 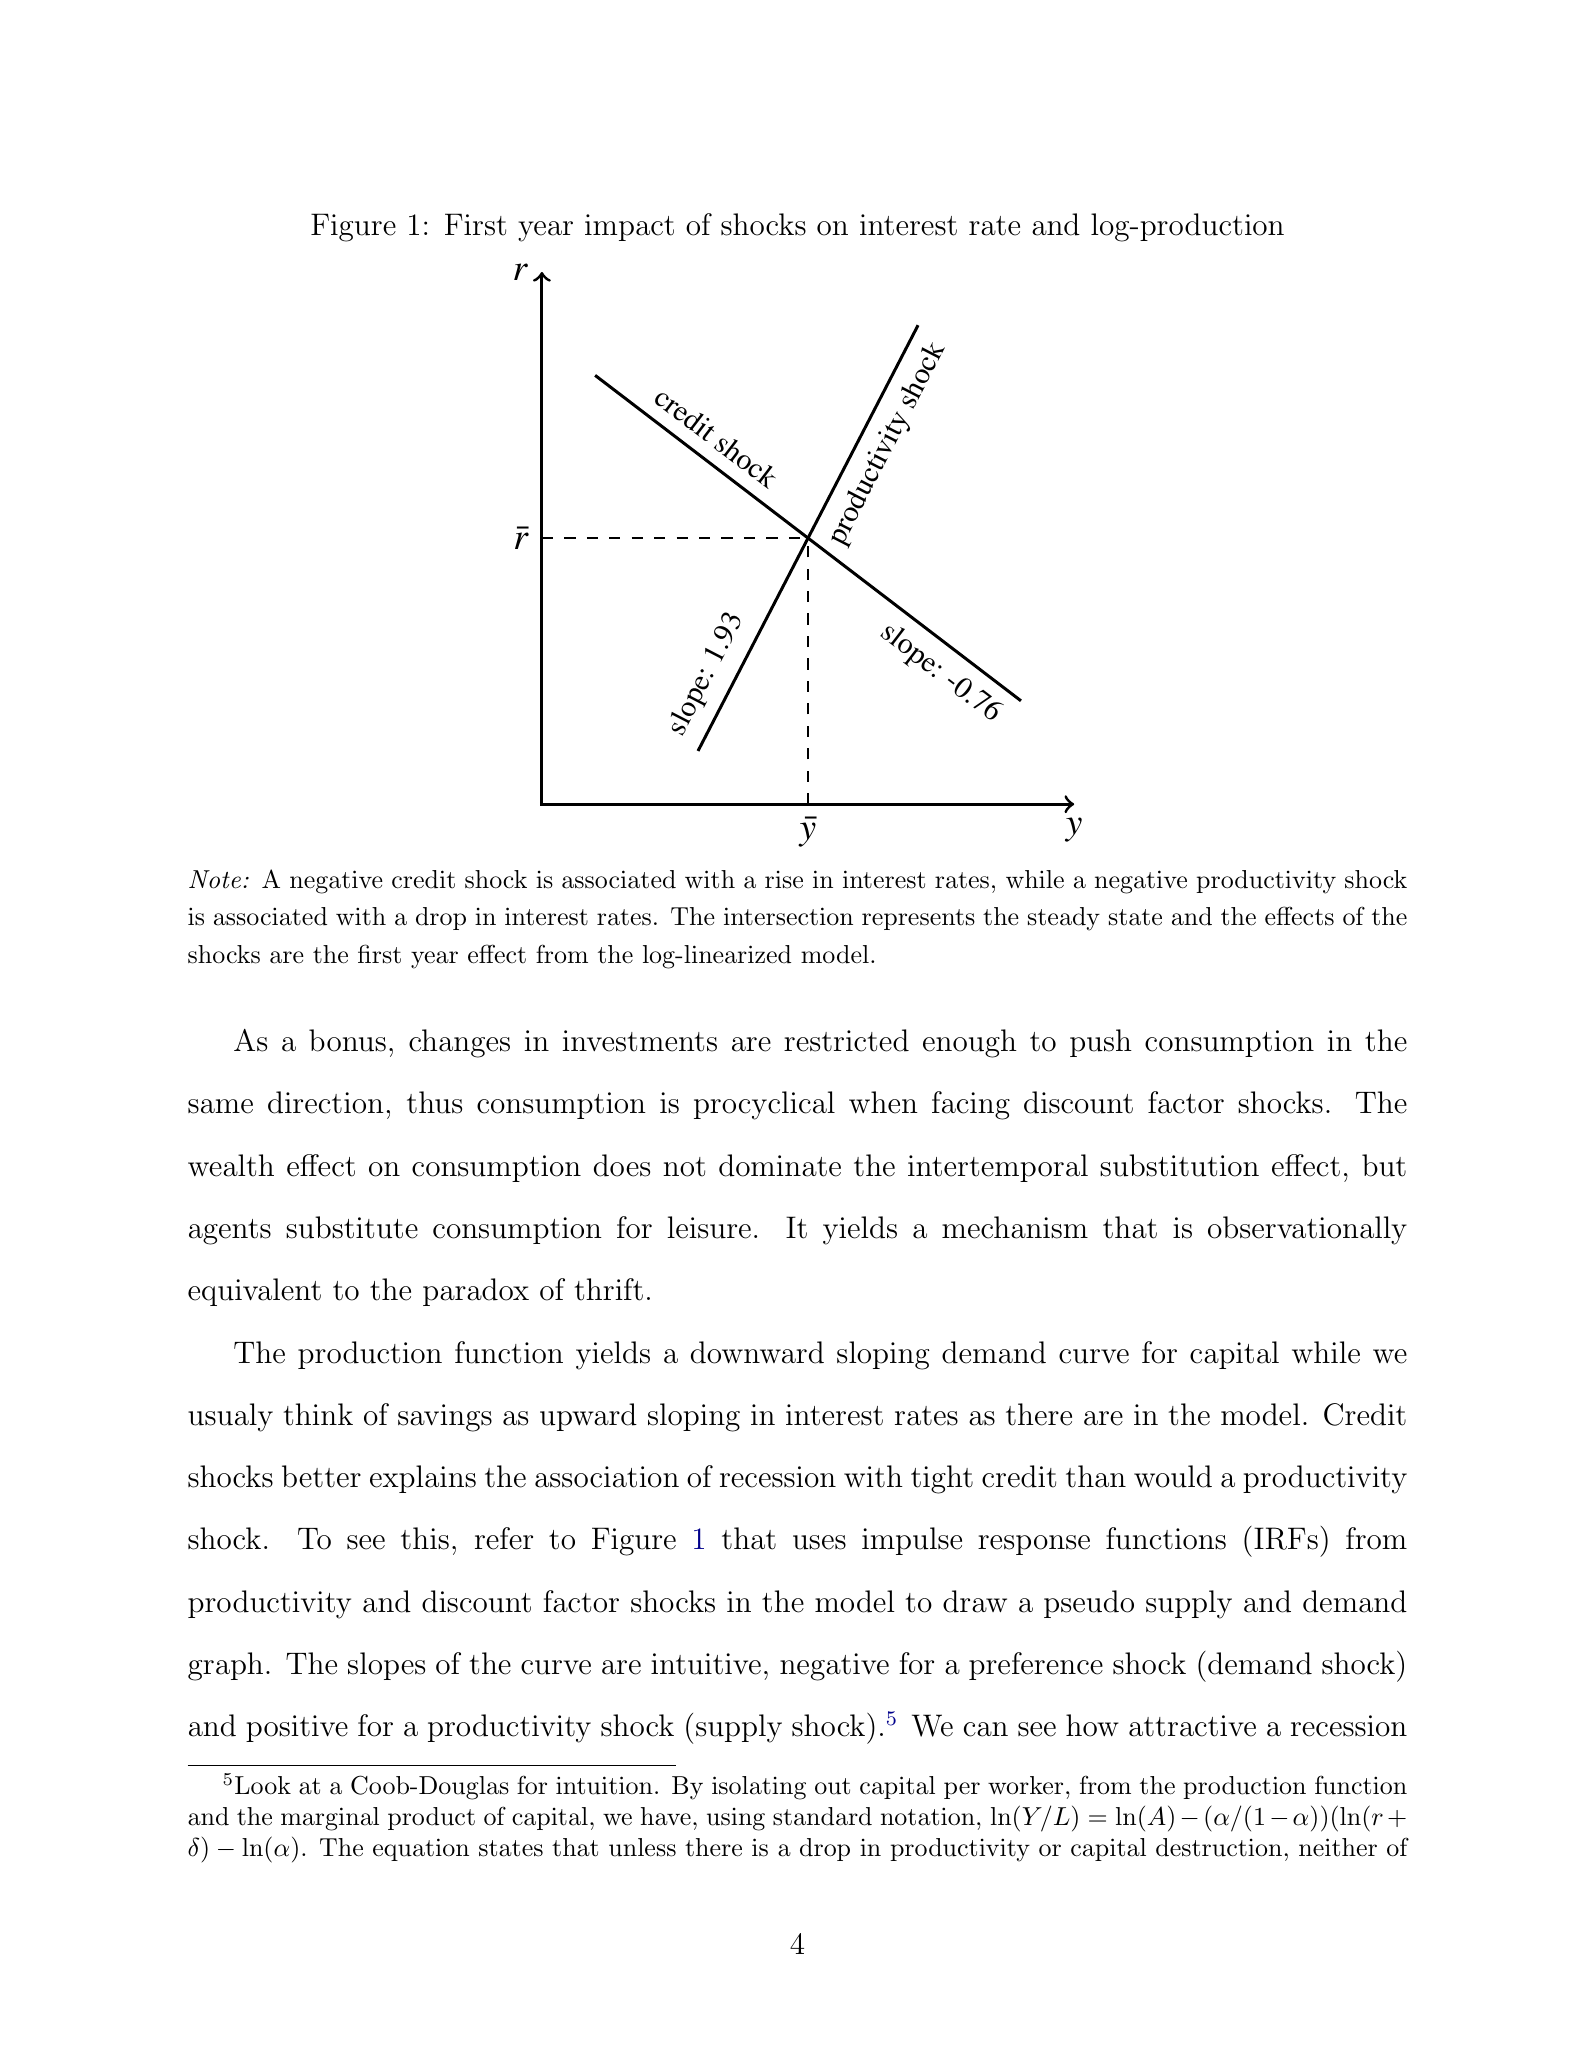 I want to click on marginal, so click(x=330, y=1819).
